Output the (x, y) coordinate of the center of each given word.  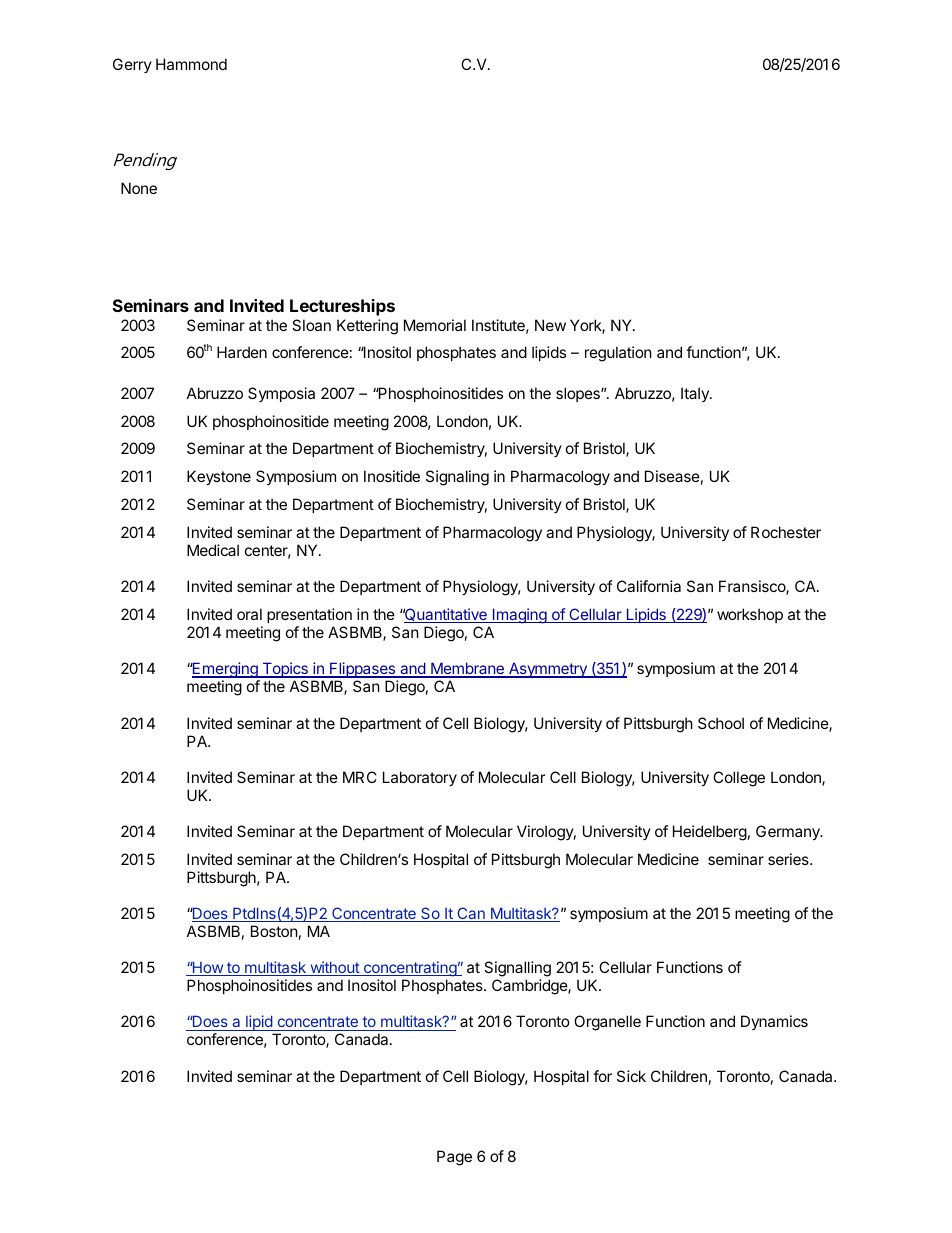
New (550, 325)
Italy (696, 394)
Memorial (435, 325)
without (334, 968)
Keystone (219, 477)
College (739, 779)
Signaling (457, 478)
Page (454, 1158)
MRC (360, 777)
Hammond (191, 64)
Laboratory (420, 778)
